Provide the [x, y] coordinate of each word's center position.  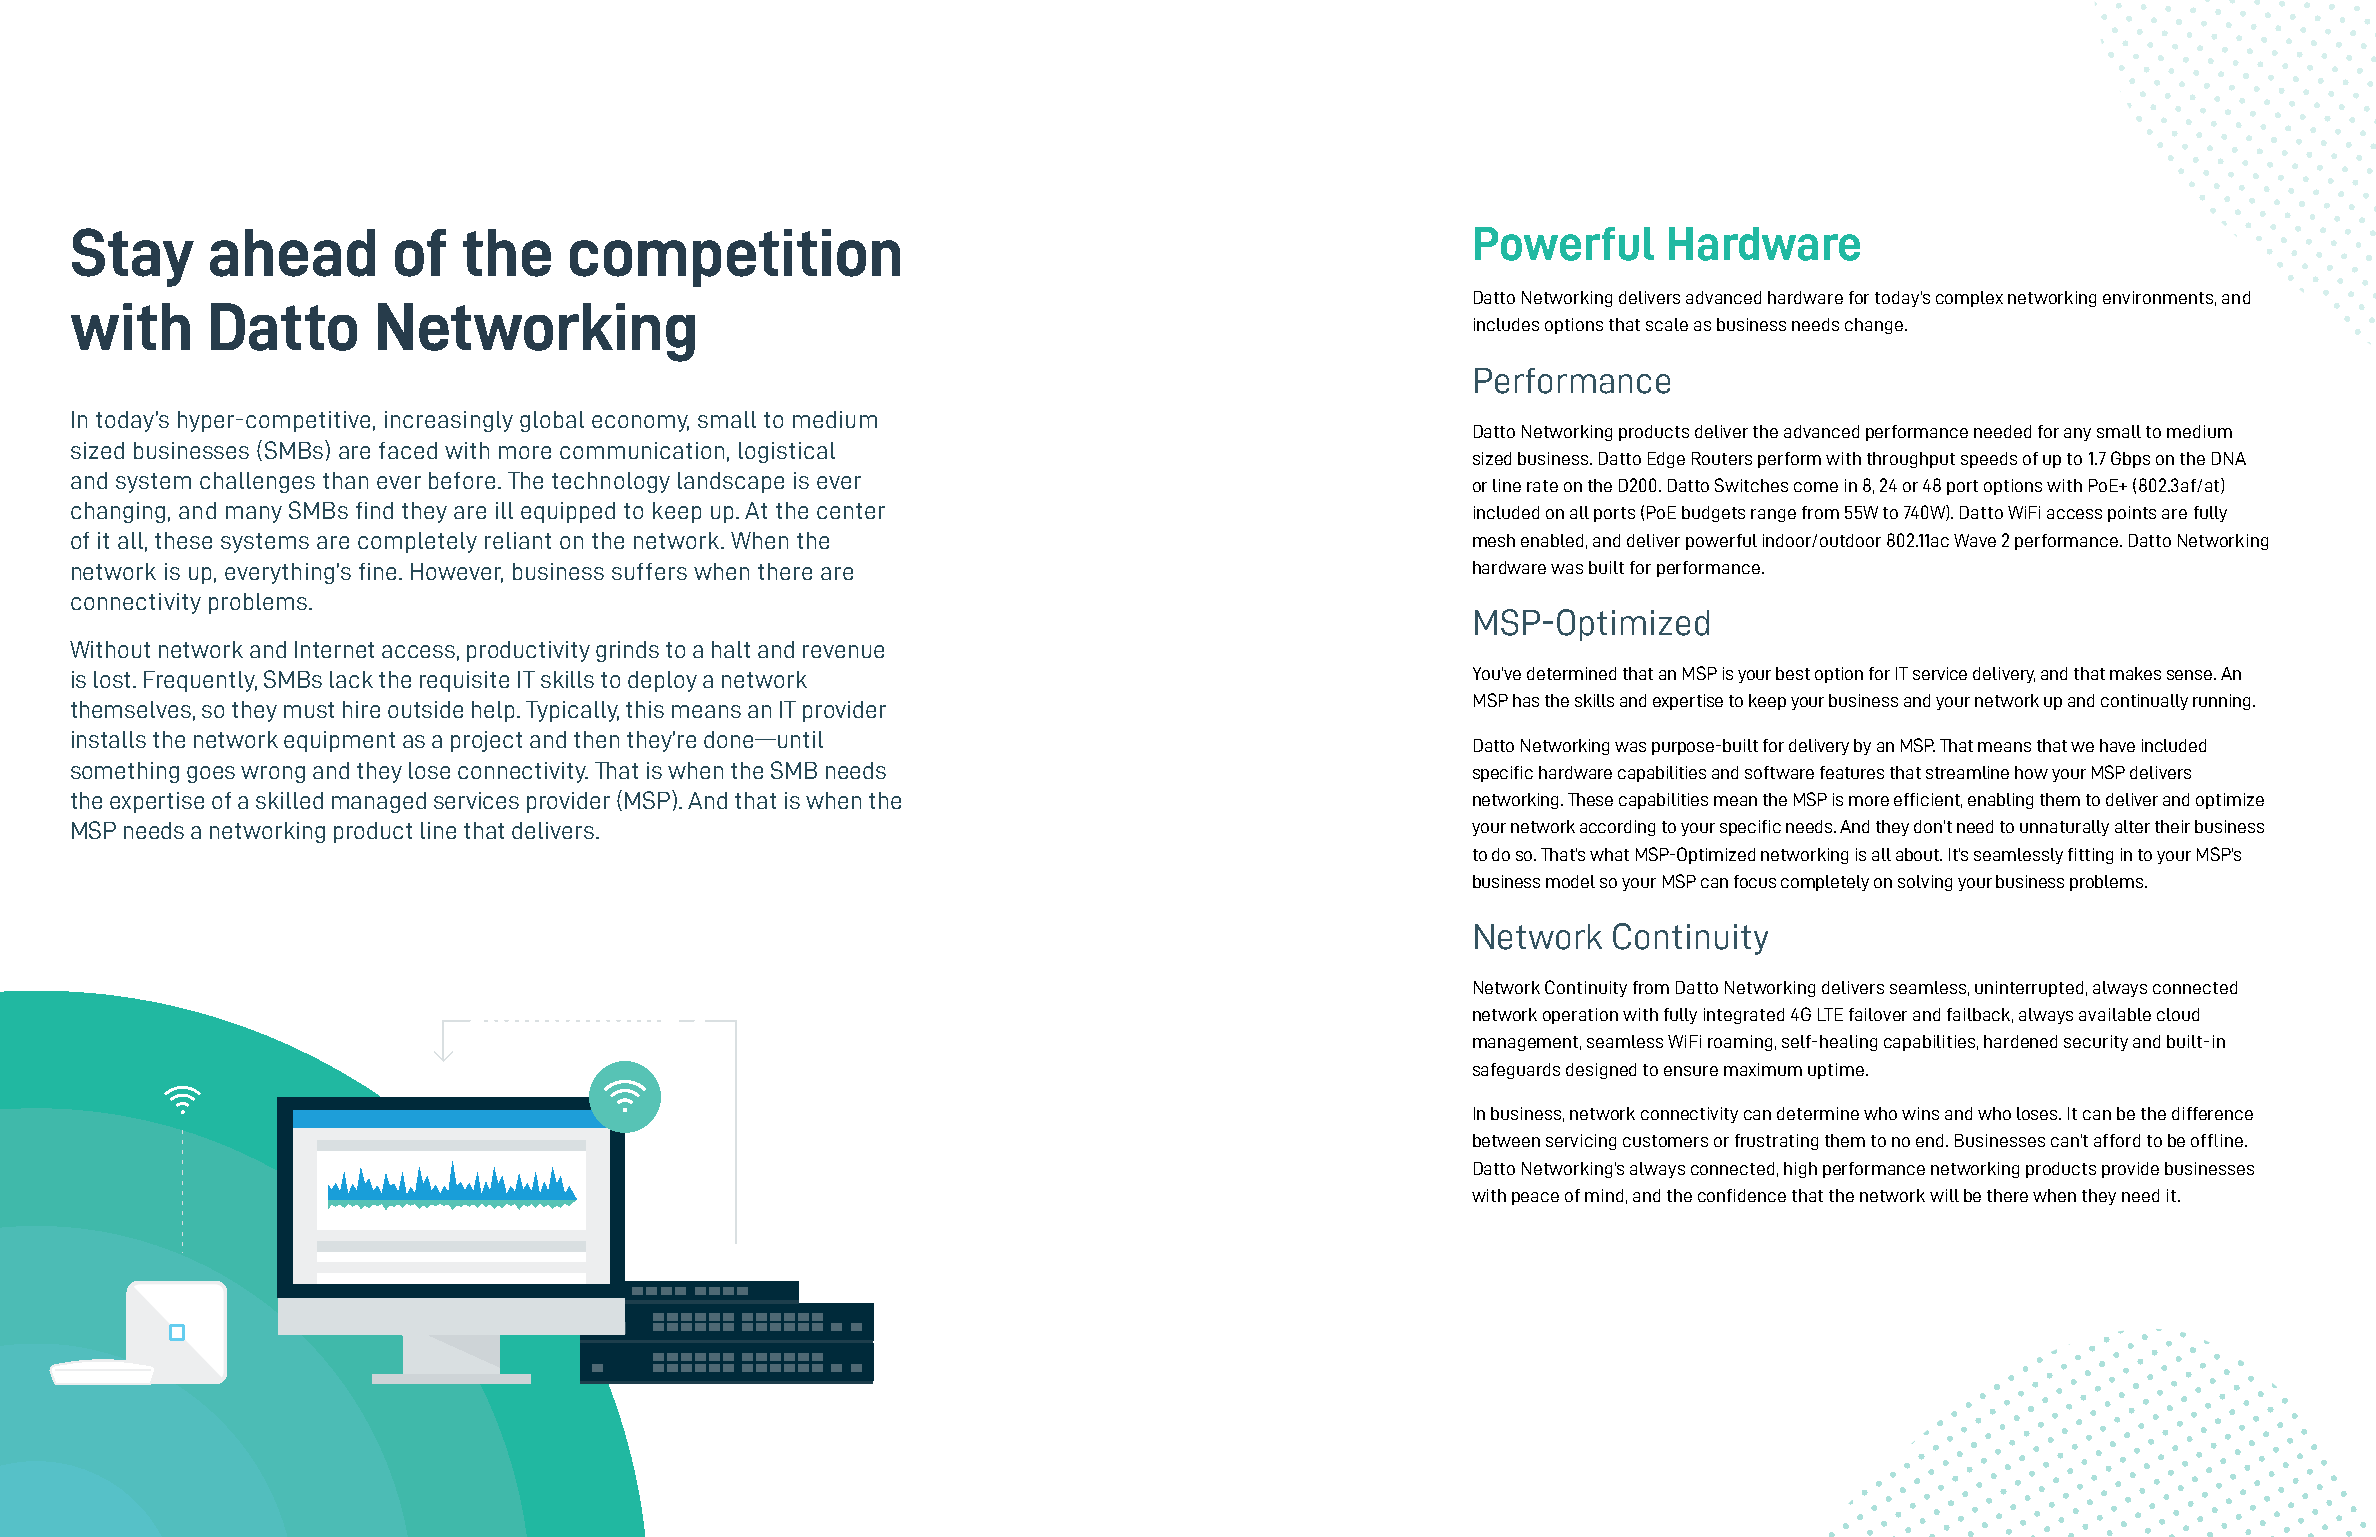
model [1570, 881]
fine [377, 571]
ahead [292, 253]
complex [1969, 299]
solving [1925, 883]
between [1506, 1140]
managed [379, 802]
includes [1506, 324]
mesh [1494, 540]
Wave [1975, 540]
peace [1535, 1198]
